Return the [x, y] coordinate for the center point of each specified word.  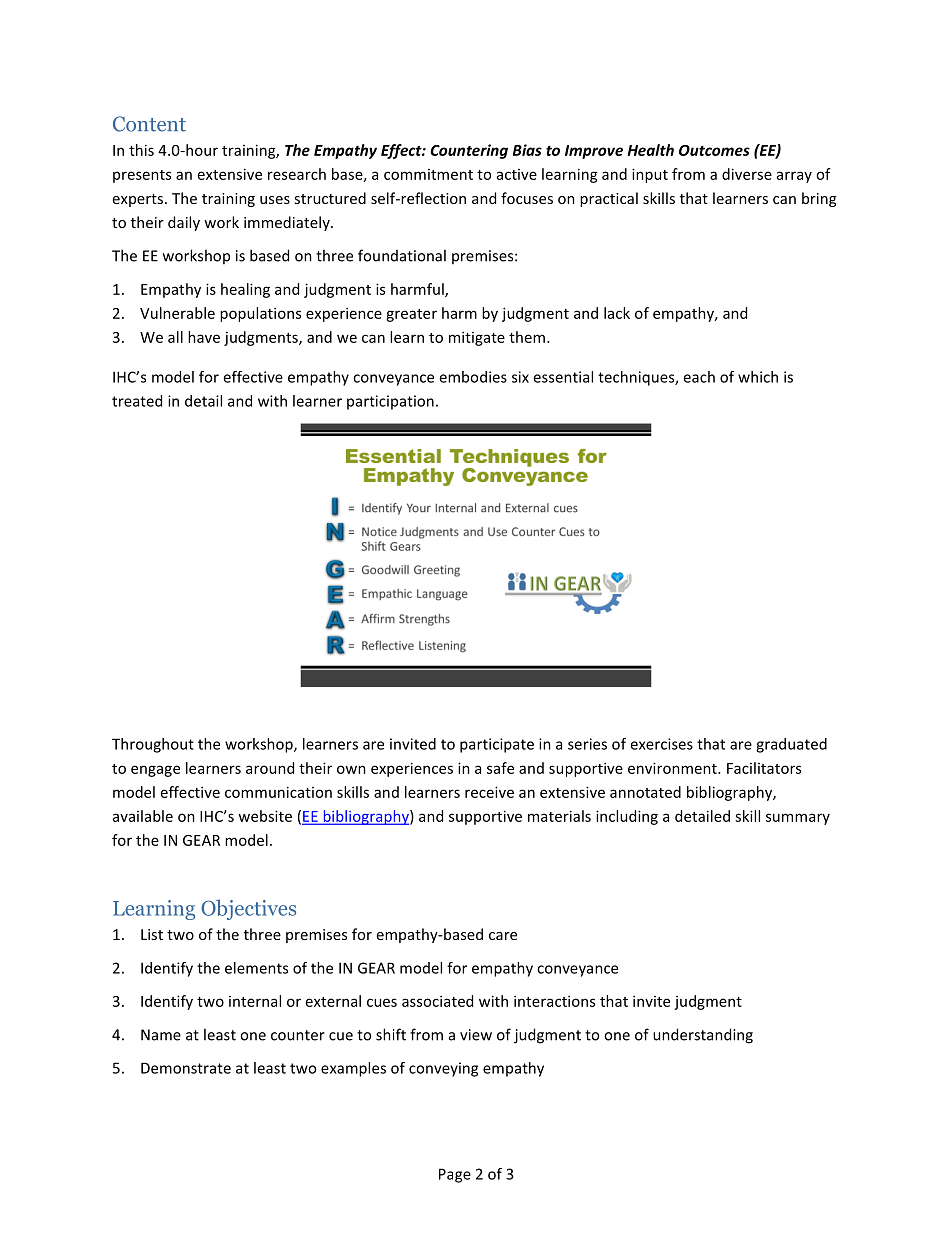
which [758, 377]
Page [455, 1175]
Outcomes [714, 150]
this [141, 150]
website [265, 816]
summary [798, 819]
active [517, 174]
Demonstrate [186, 1068]
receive [489, 792]
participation [390, 402]
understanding [703, 1036]
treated [137, 401]
